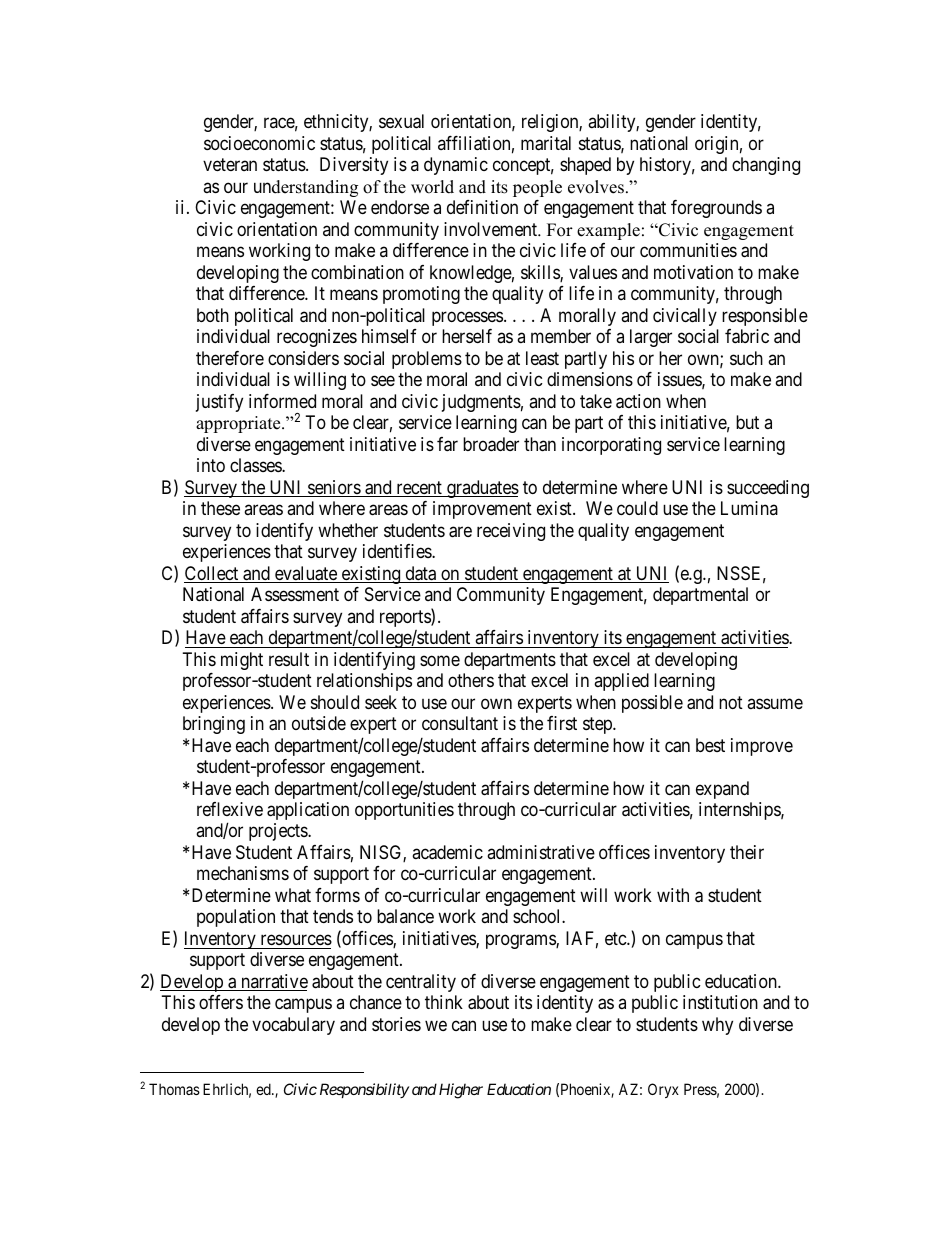  Describe the element at coordinates (256, 465) in the screenshot. I see `classes` at that location.
